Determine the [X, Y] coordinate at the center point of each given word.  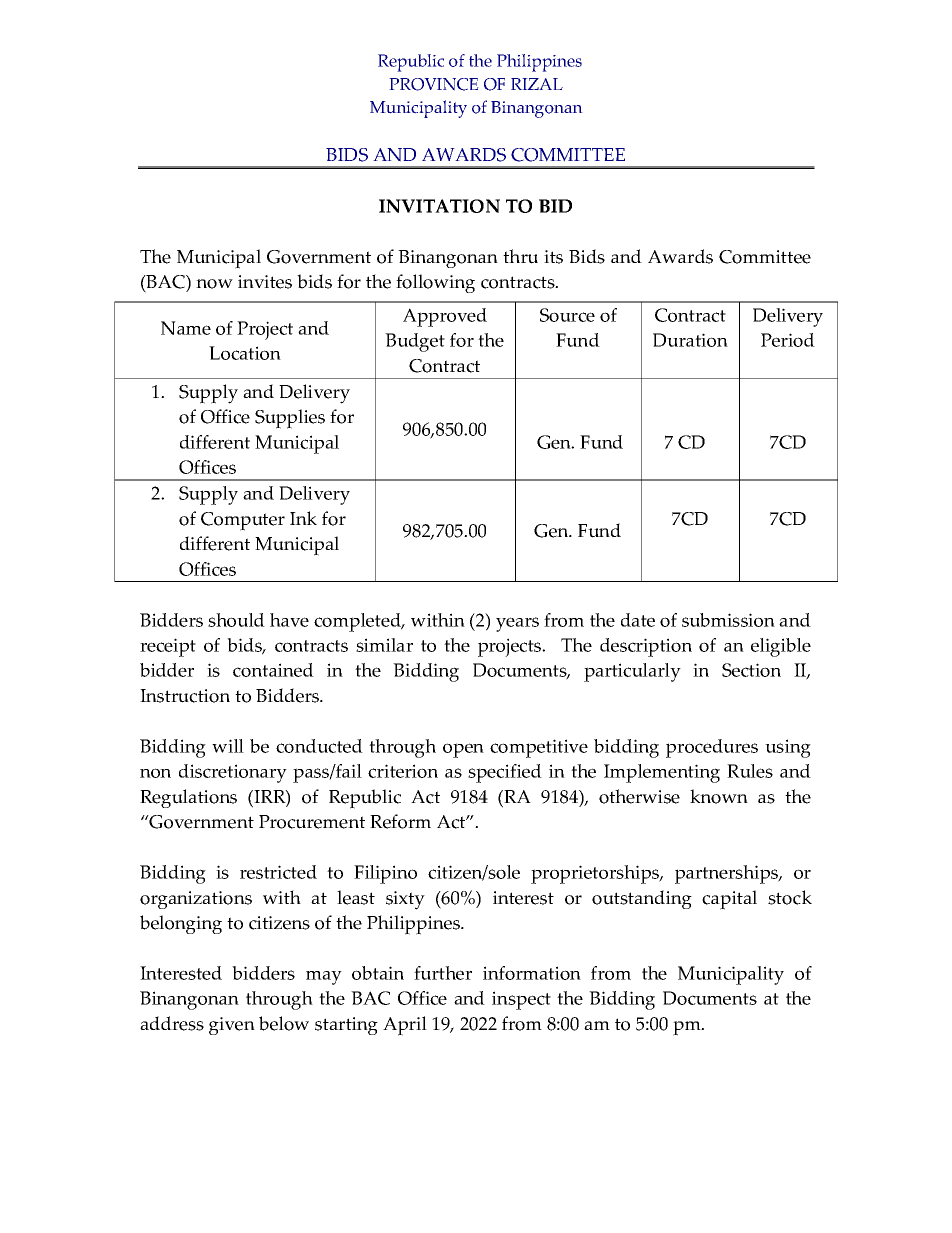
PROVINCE [434, 84]
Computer [243, 521]
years [517, 624]
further [443, 973]
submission [728, 620]
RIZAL [537, 84]
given [232, 1026]
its [553, 257]
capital [729, 900]
